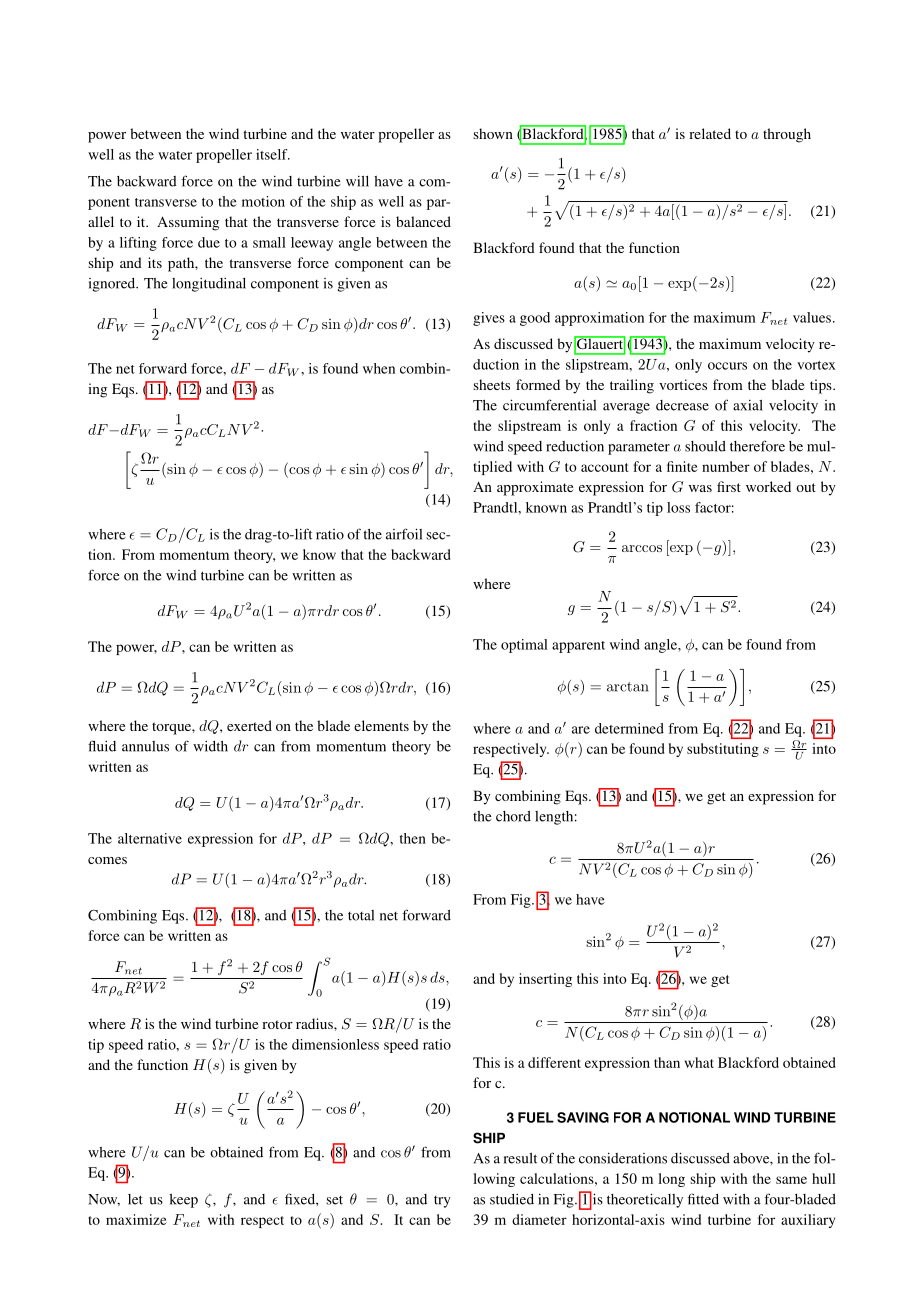 The height and width of the document is (1308, 924). Describe the element at coordinates (183, 1201) in the document. I see `keep` at that location.
